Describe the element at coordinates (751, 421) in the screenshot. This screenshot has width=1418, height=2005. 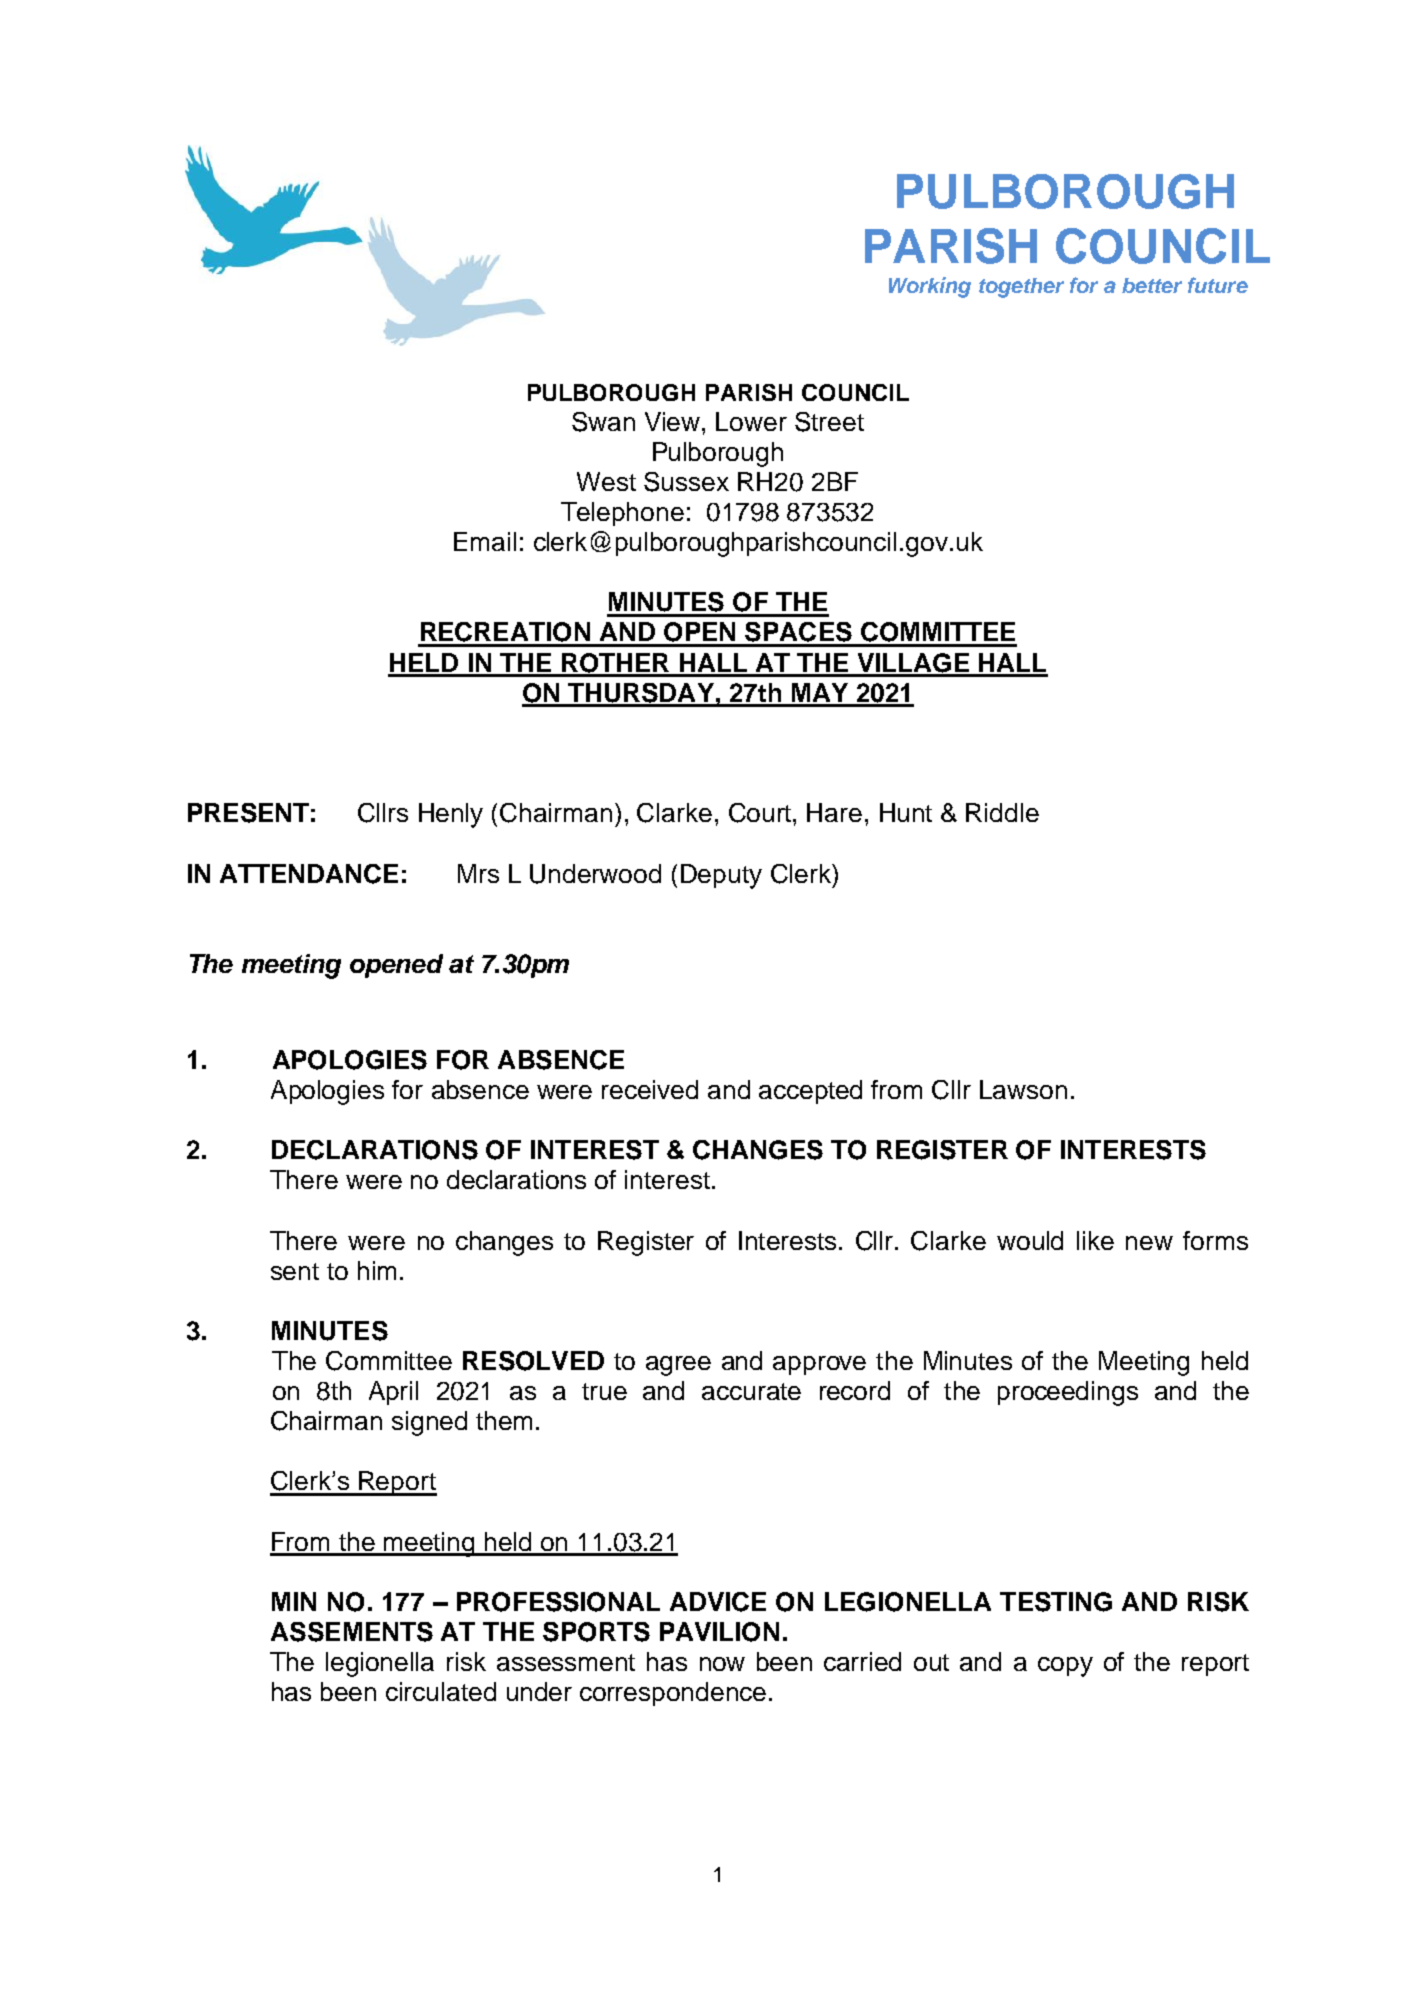
I see `Lower` at that location.
